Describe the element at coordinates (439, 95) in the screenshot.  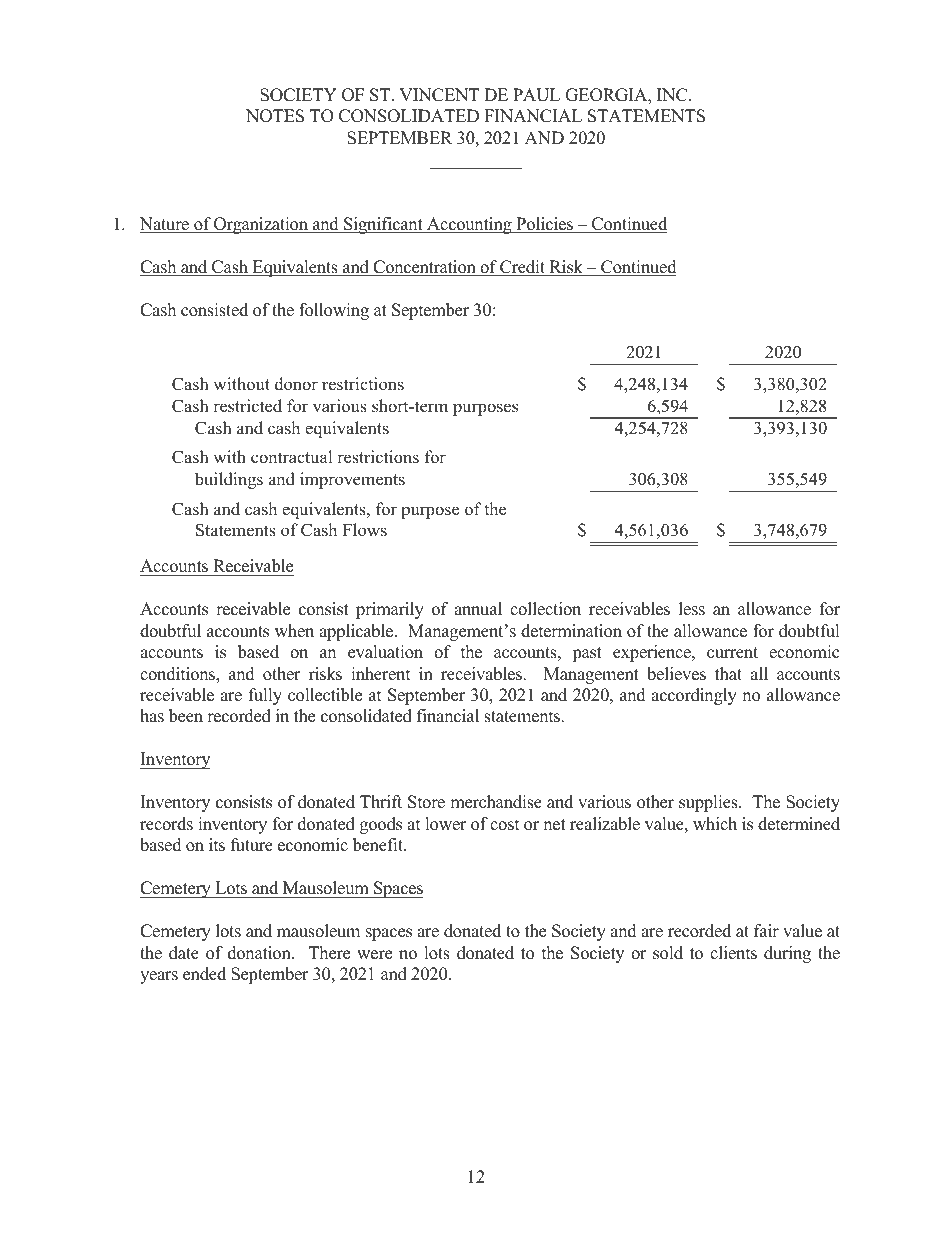
I see `VINCENT` at that location.
